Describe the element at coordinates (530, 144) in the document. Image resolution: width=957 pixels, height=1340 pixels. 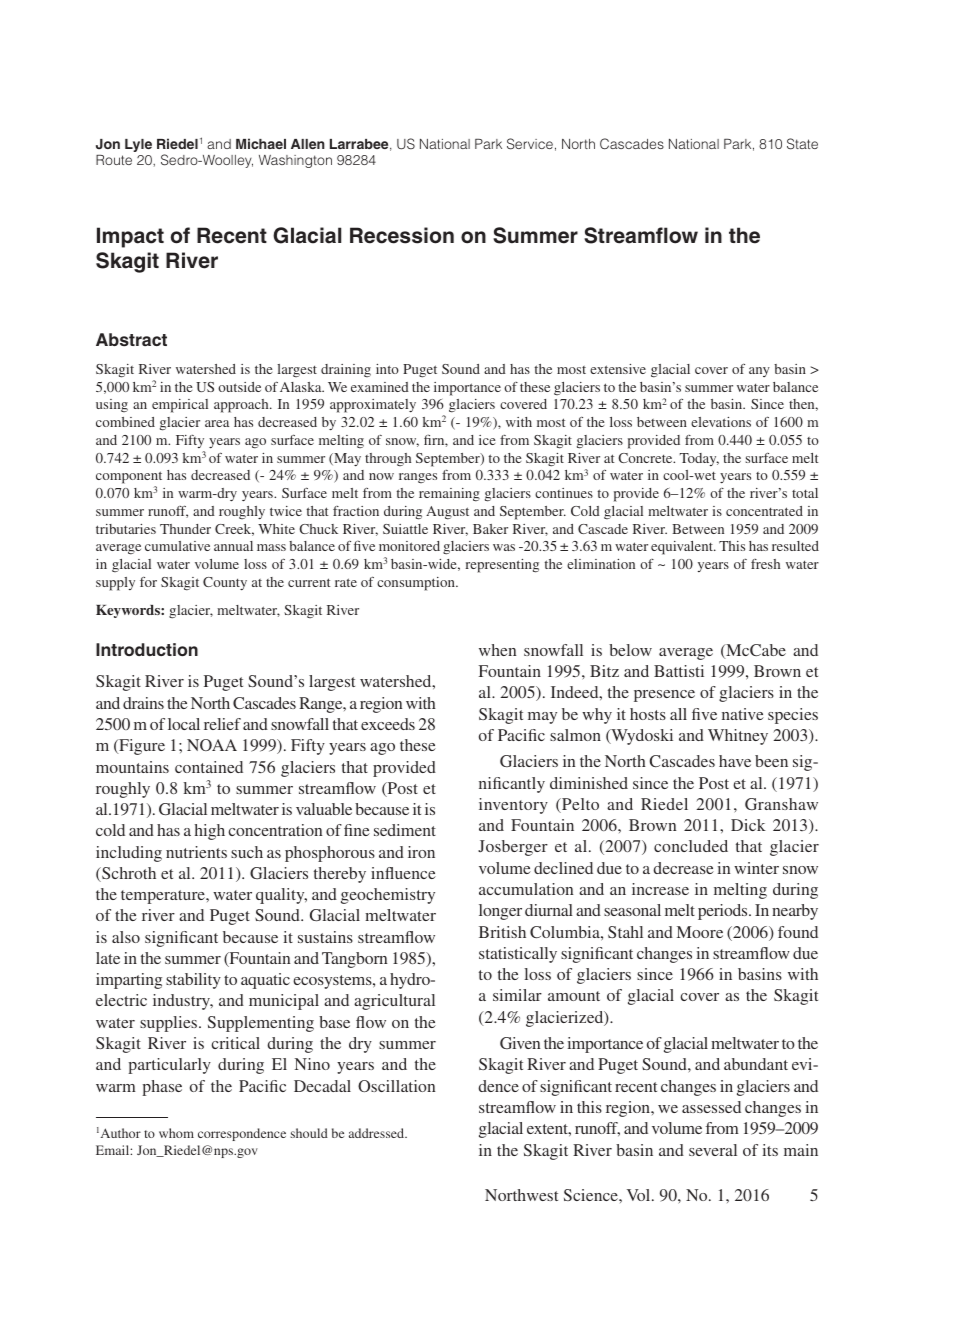
I see `Service` at that location.
